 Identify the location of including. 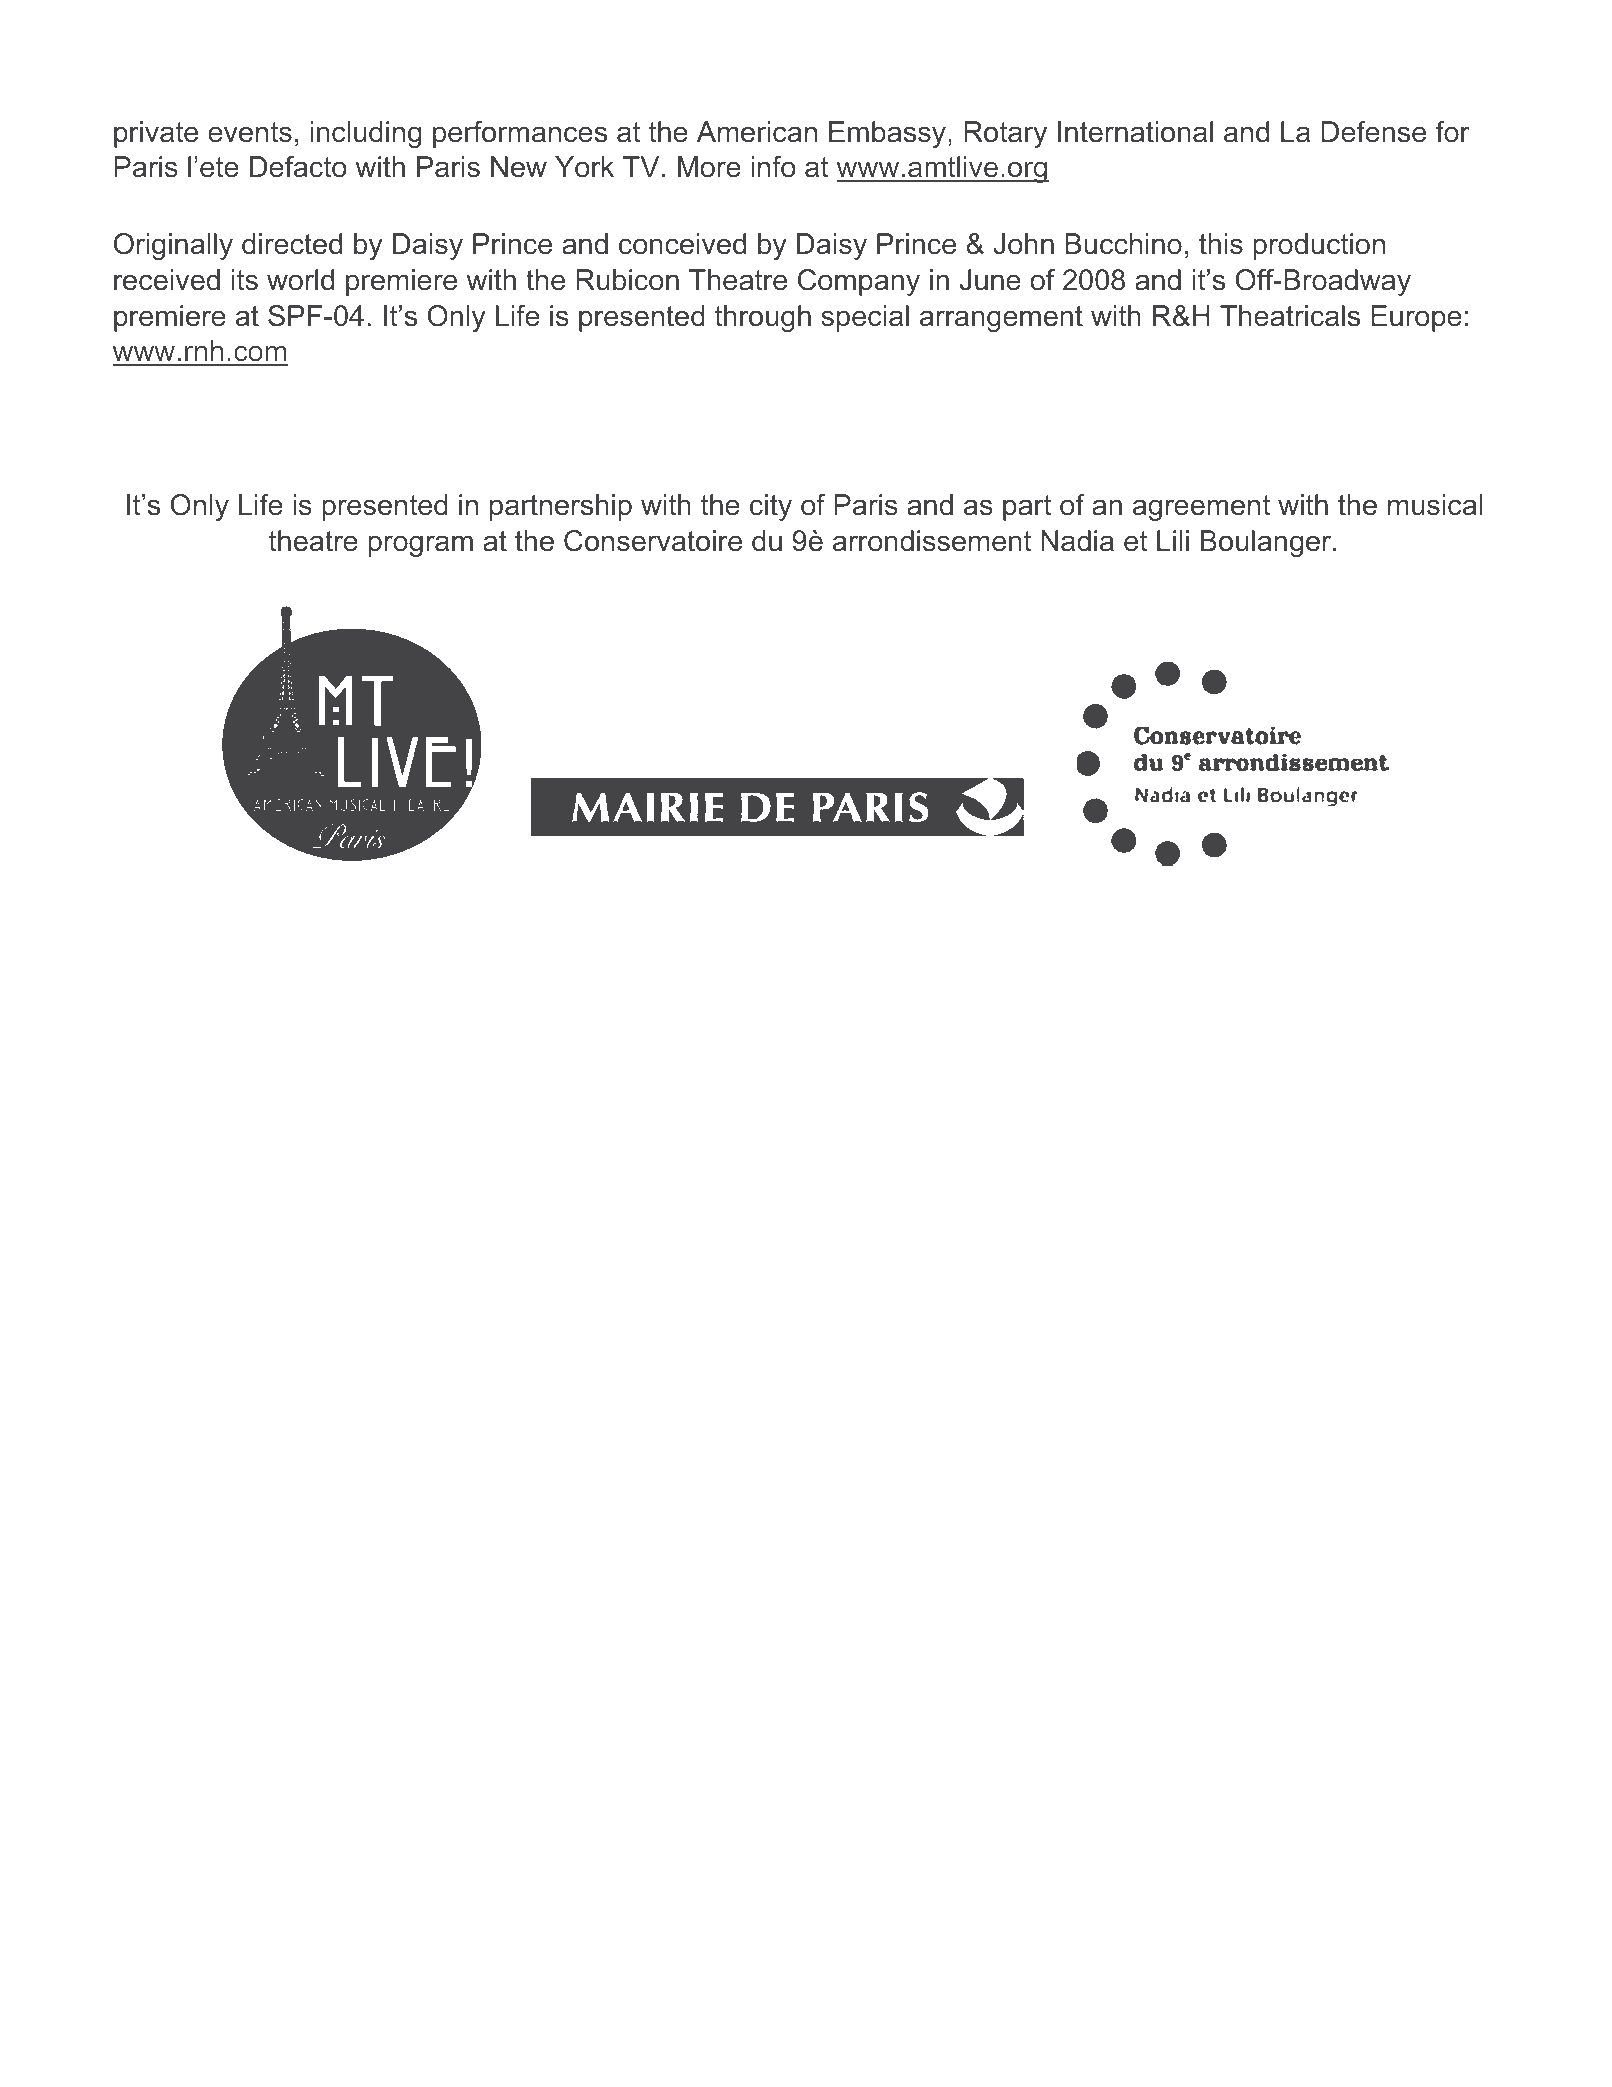
(365, 134).
